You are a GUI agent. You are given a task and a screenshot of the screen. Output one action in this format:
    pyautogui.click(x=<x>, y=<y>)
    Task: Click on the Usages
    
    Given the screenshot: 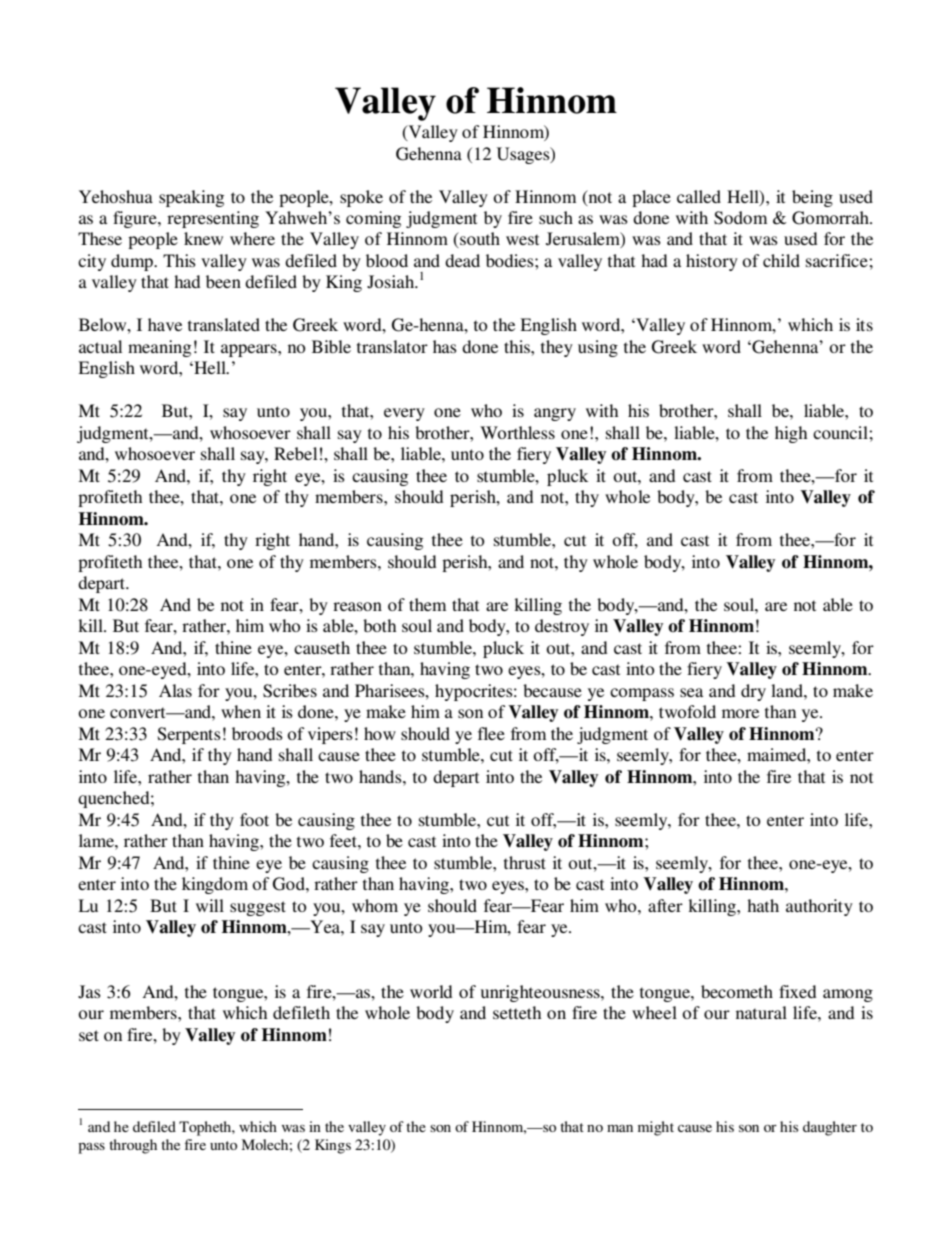 What is the action you would take?
    pyautogui.click(x=524, y=155)
